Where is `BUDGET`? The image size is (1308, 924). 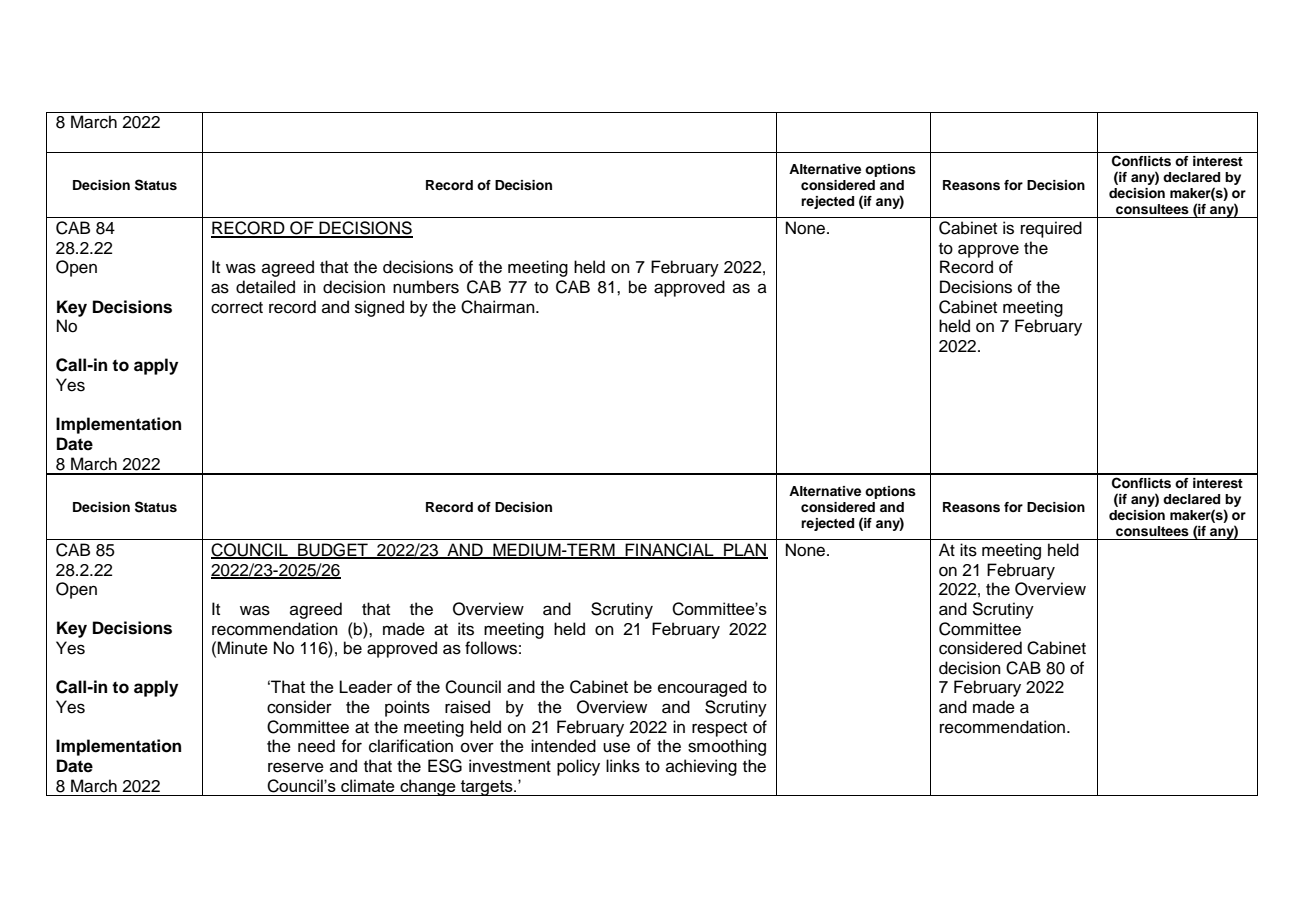 BUDGET is located at coordinates (333, 551).
